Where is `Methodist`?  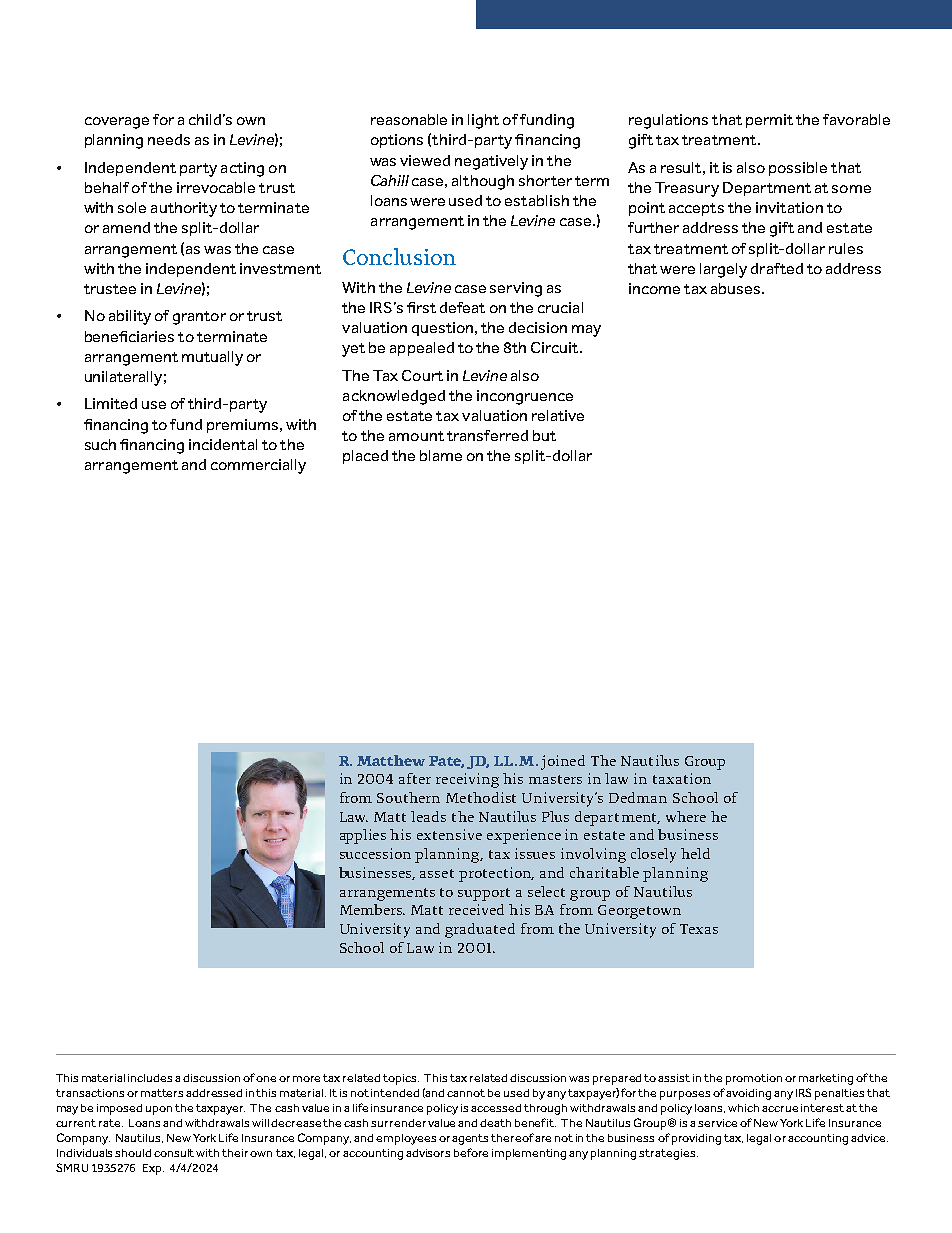 Methodist is located at coordinates (481, 797).
